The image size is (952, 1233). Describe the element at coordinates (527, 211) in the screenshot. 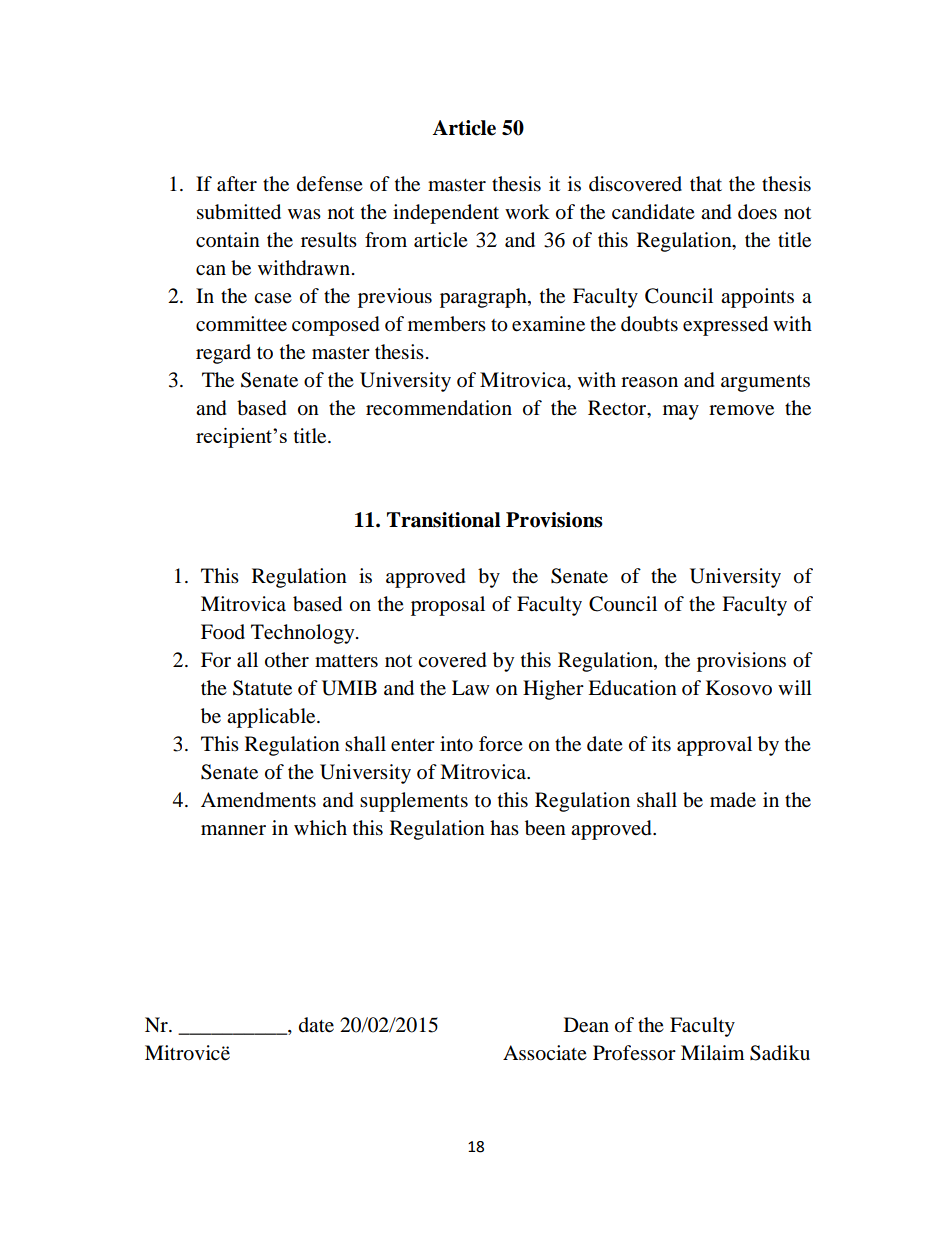

I see `work` at that location.
